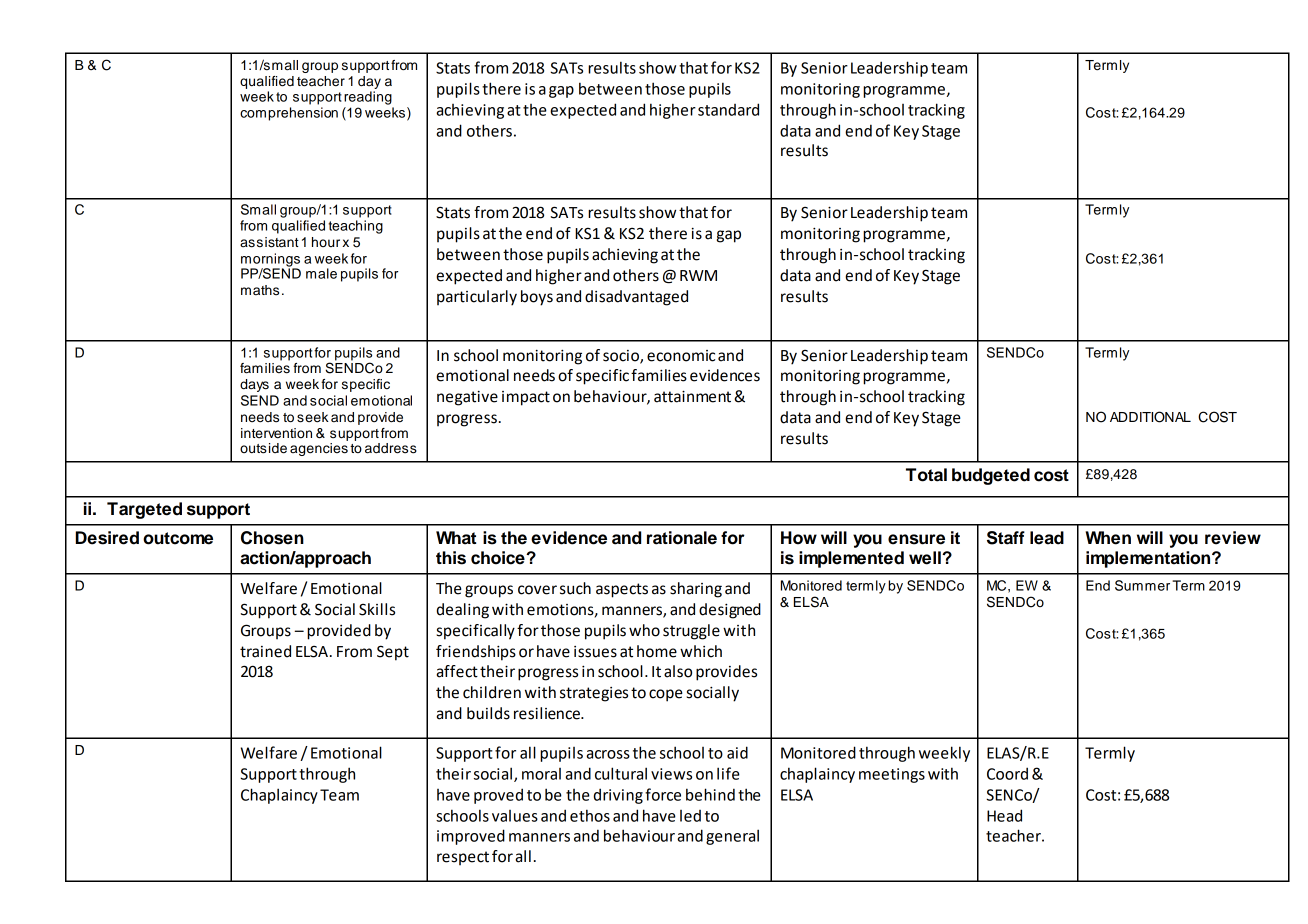  Describe the element at coordinates (682, 538) in the page. I see `rationale` at that location.
